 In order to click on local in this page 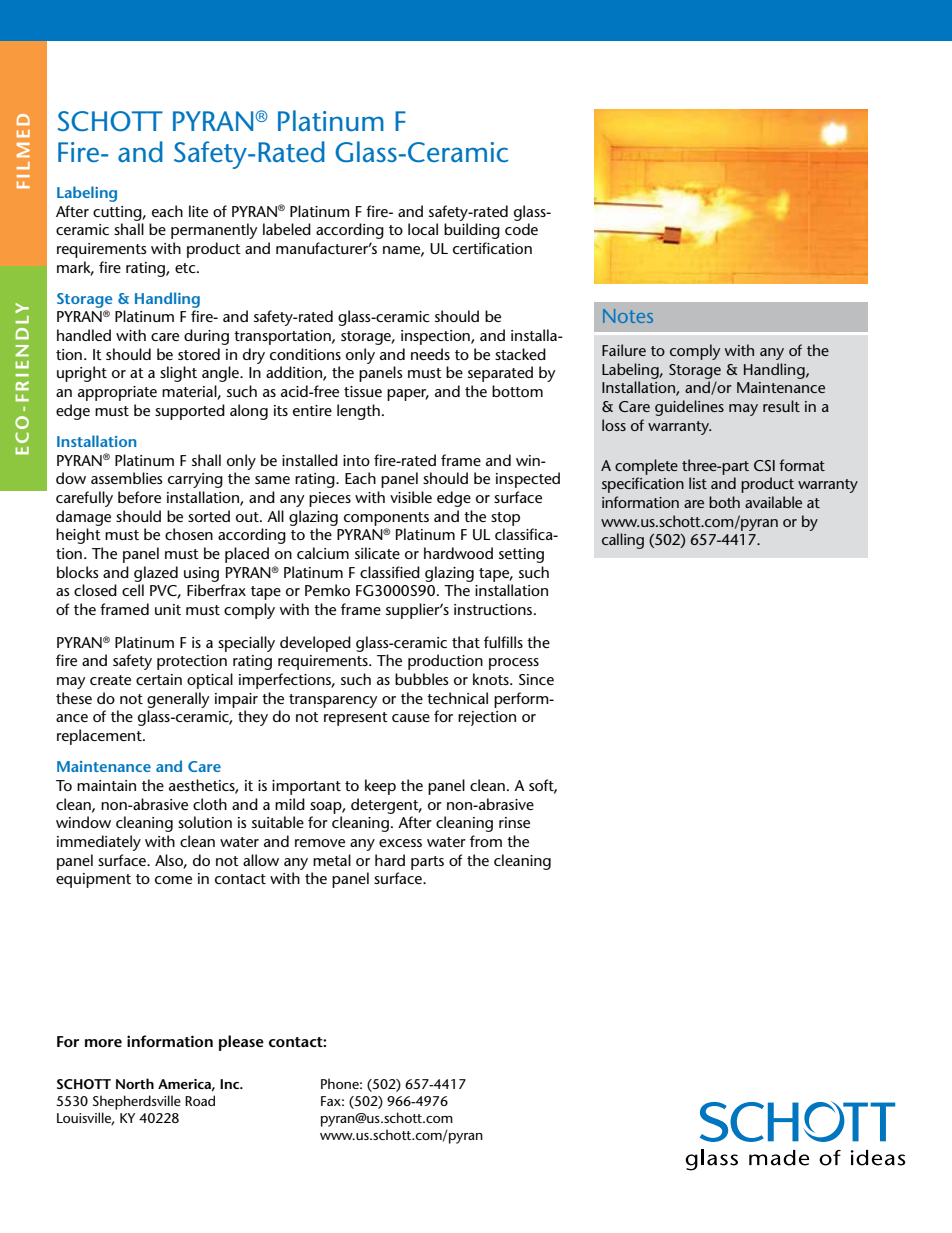, I will do `click(423, 229)`.
